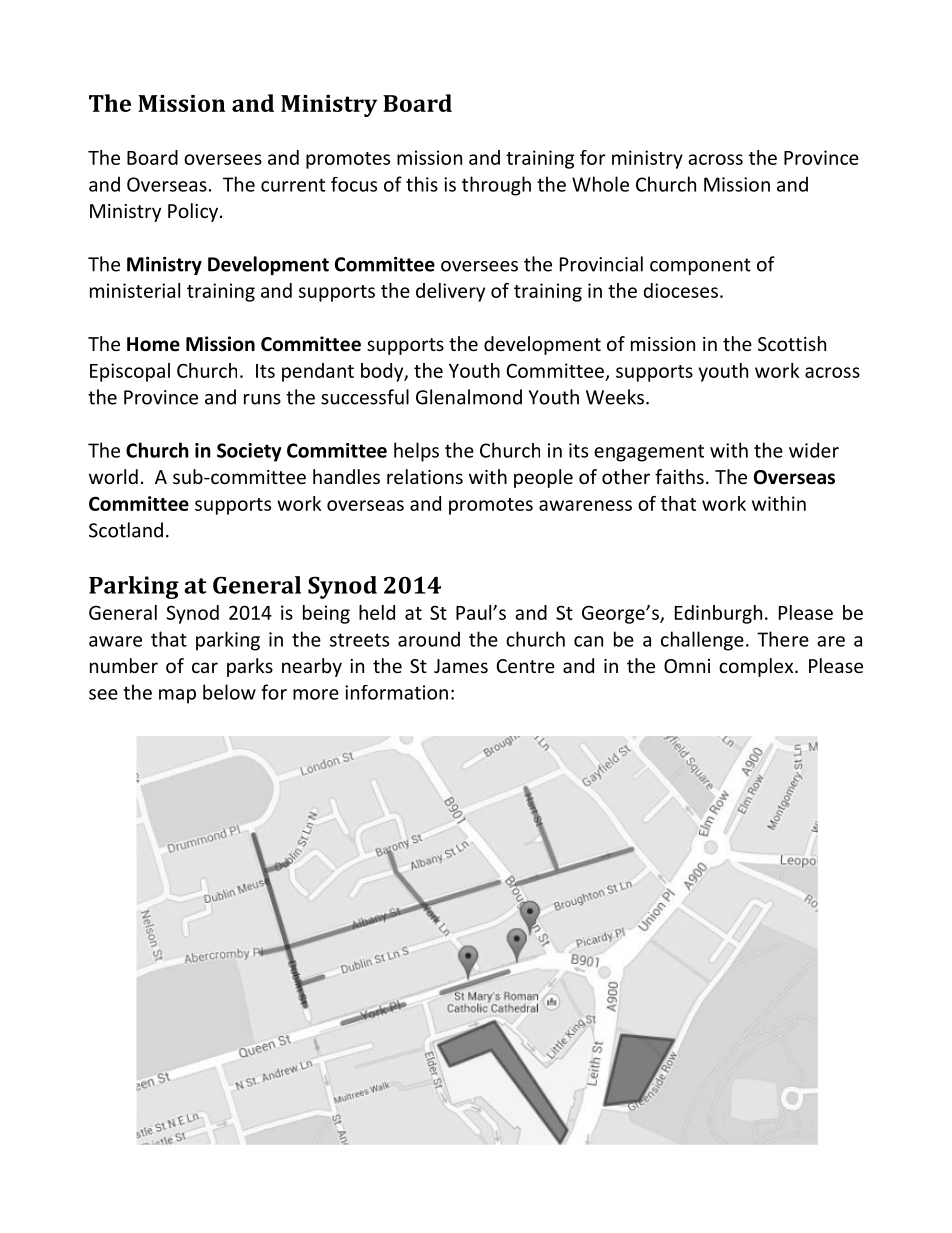 The image size is (952, 1233). What do you see at coordinates (496, 186) in the image?
I see `through` at bounding box center [496, 186].
